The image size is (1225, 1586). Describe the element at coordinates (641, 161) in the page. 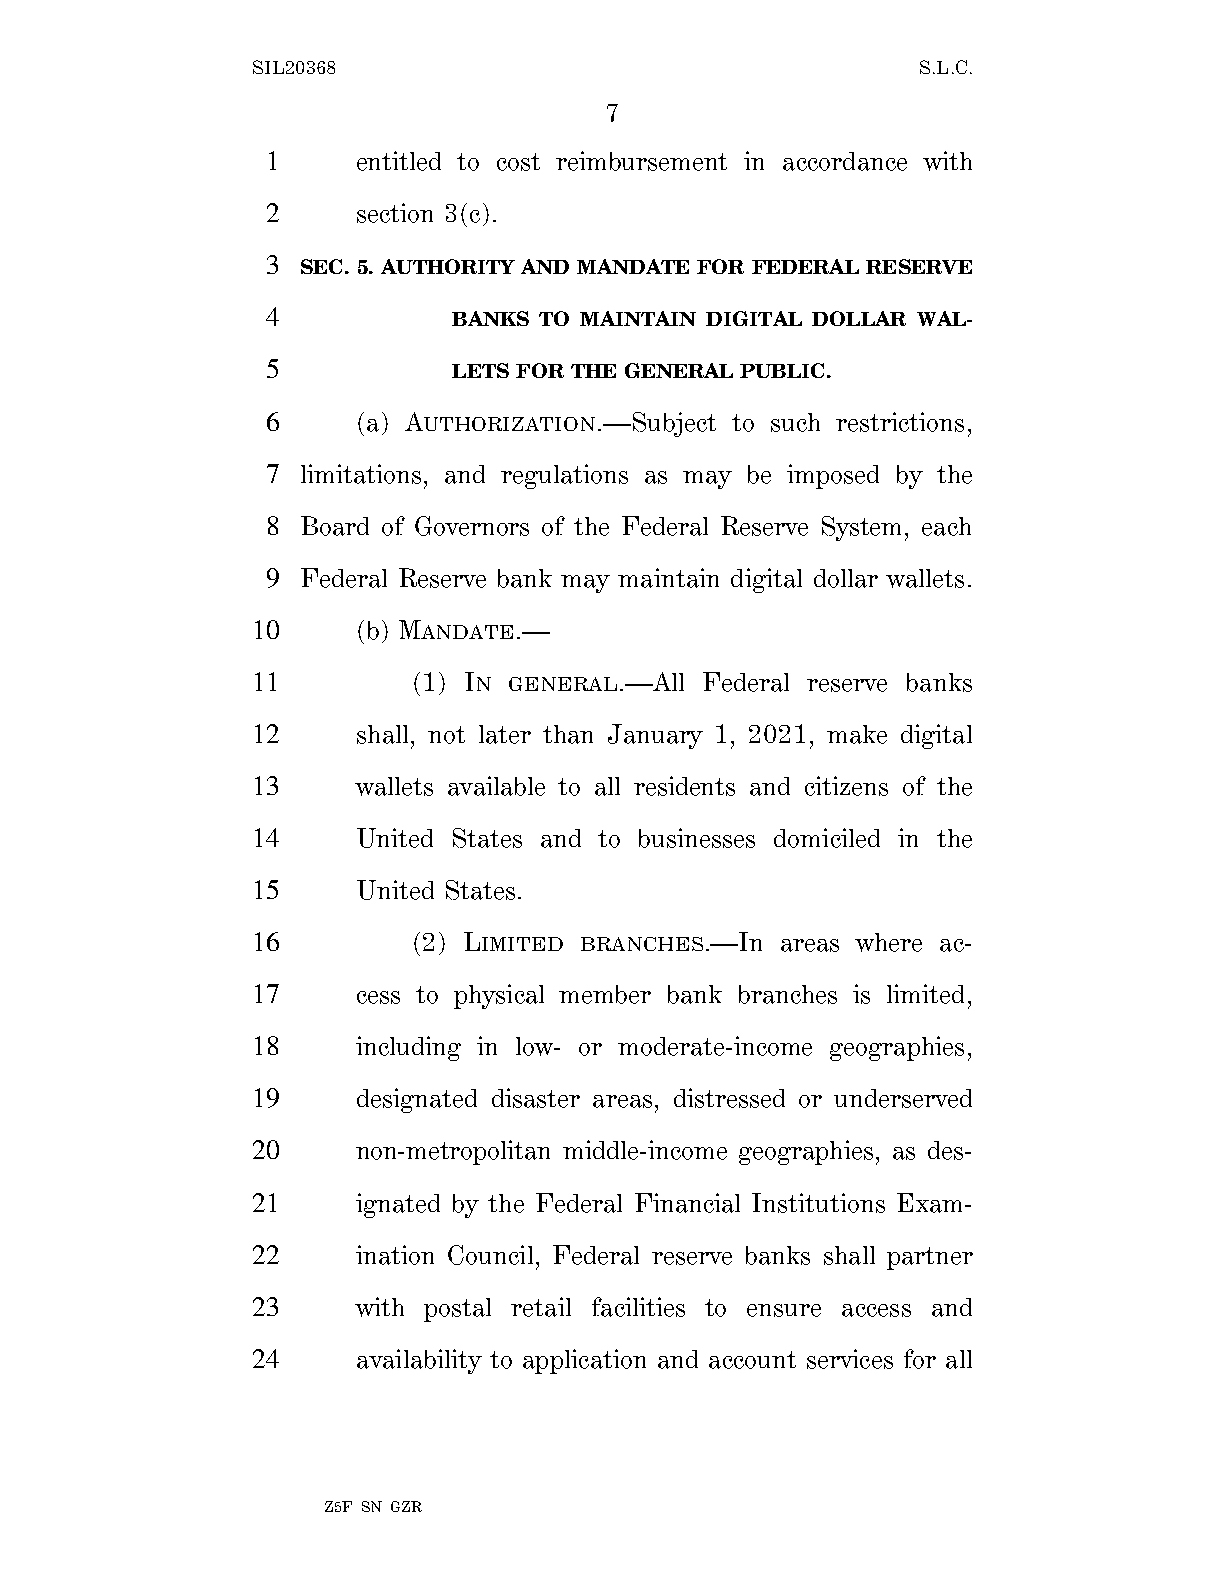

I see `reimbursement` at that location.
